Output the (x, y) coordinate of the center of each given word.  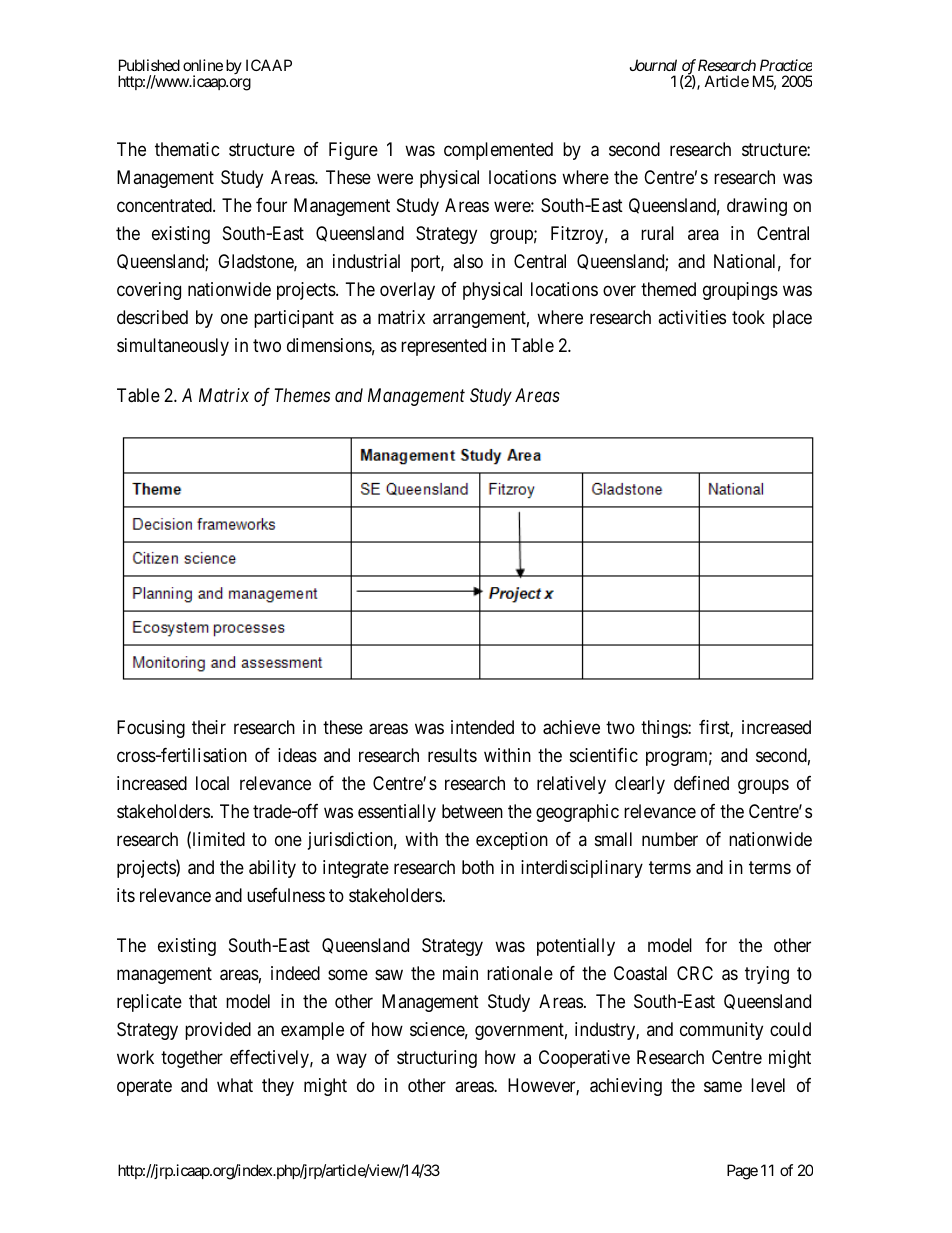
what (235, 1085)
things (665, 729)
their (209, 727)
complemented (498, 151)
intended (482, 727)
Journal (653, 65)
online (203, 65)
